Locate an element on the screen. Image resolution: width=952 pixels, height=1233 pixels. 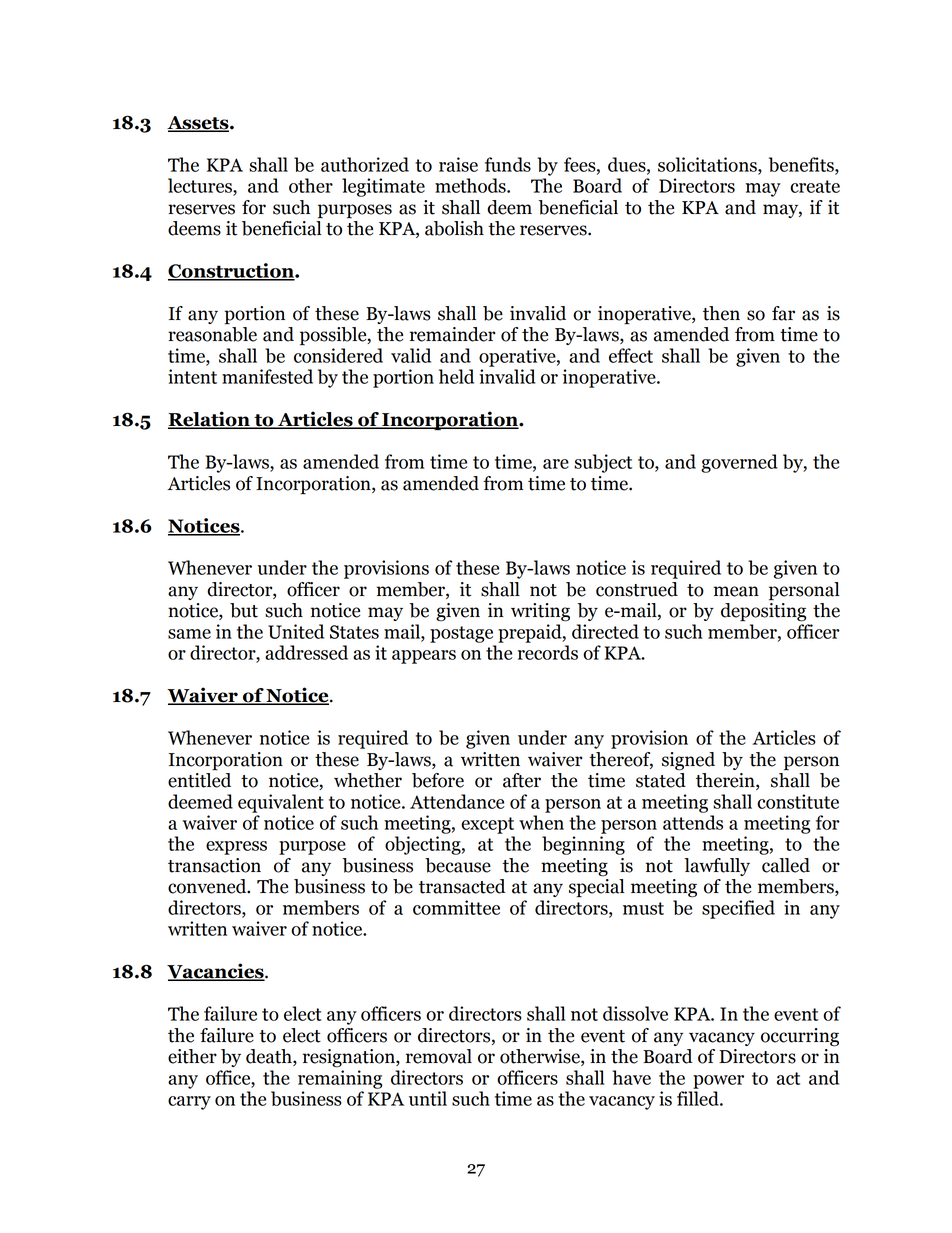
United is located at coordinates (296, 631).
